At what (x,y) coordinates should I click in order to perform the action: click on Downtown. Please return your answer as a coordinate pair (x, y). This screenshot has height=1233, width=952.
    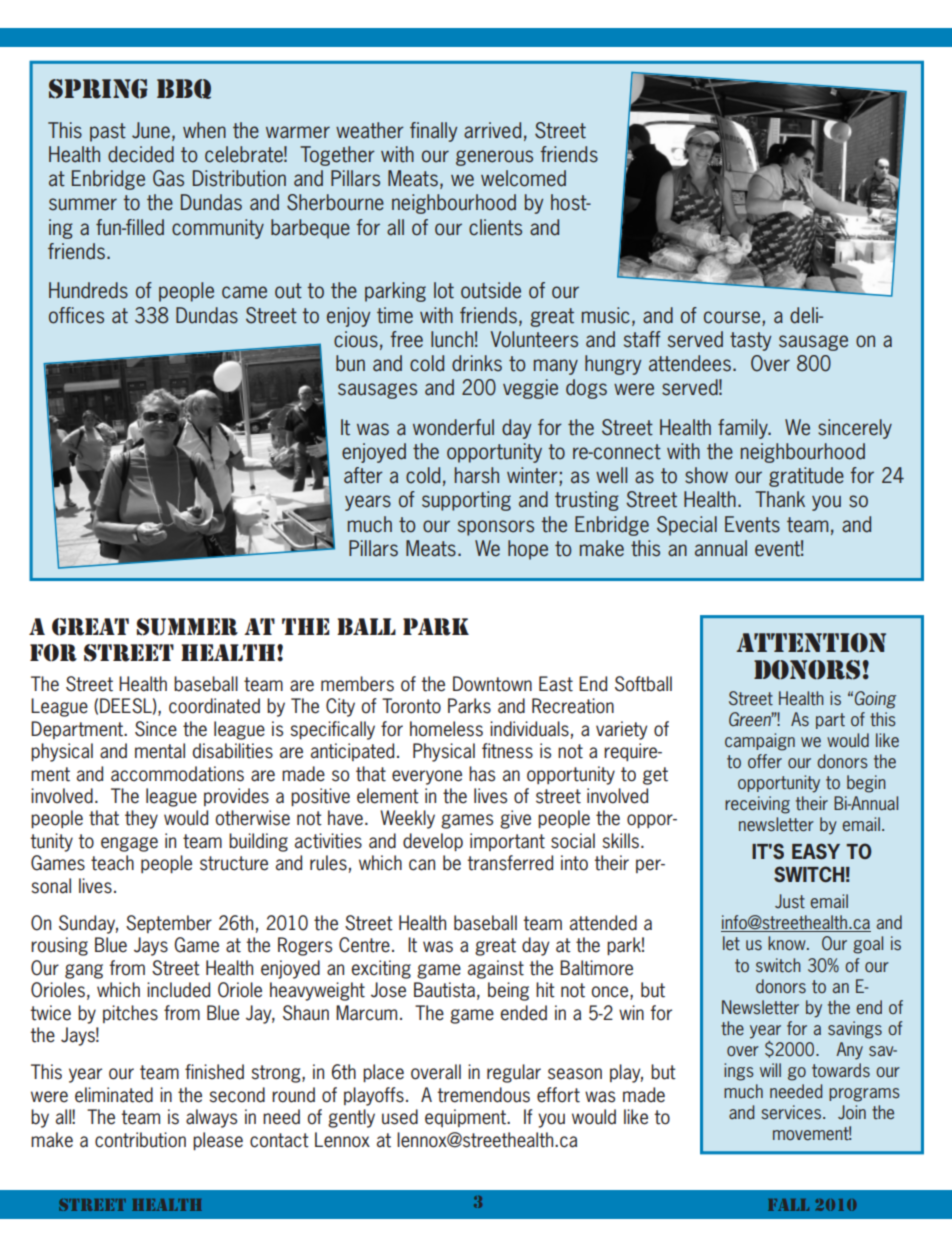
    Looking at the image, I should click on (492, 684).
